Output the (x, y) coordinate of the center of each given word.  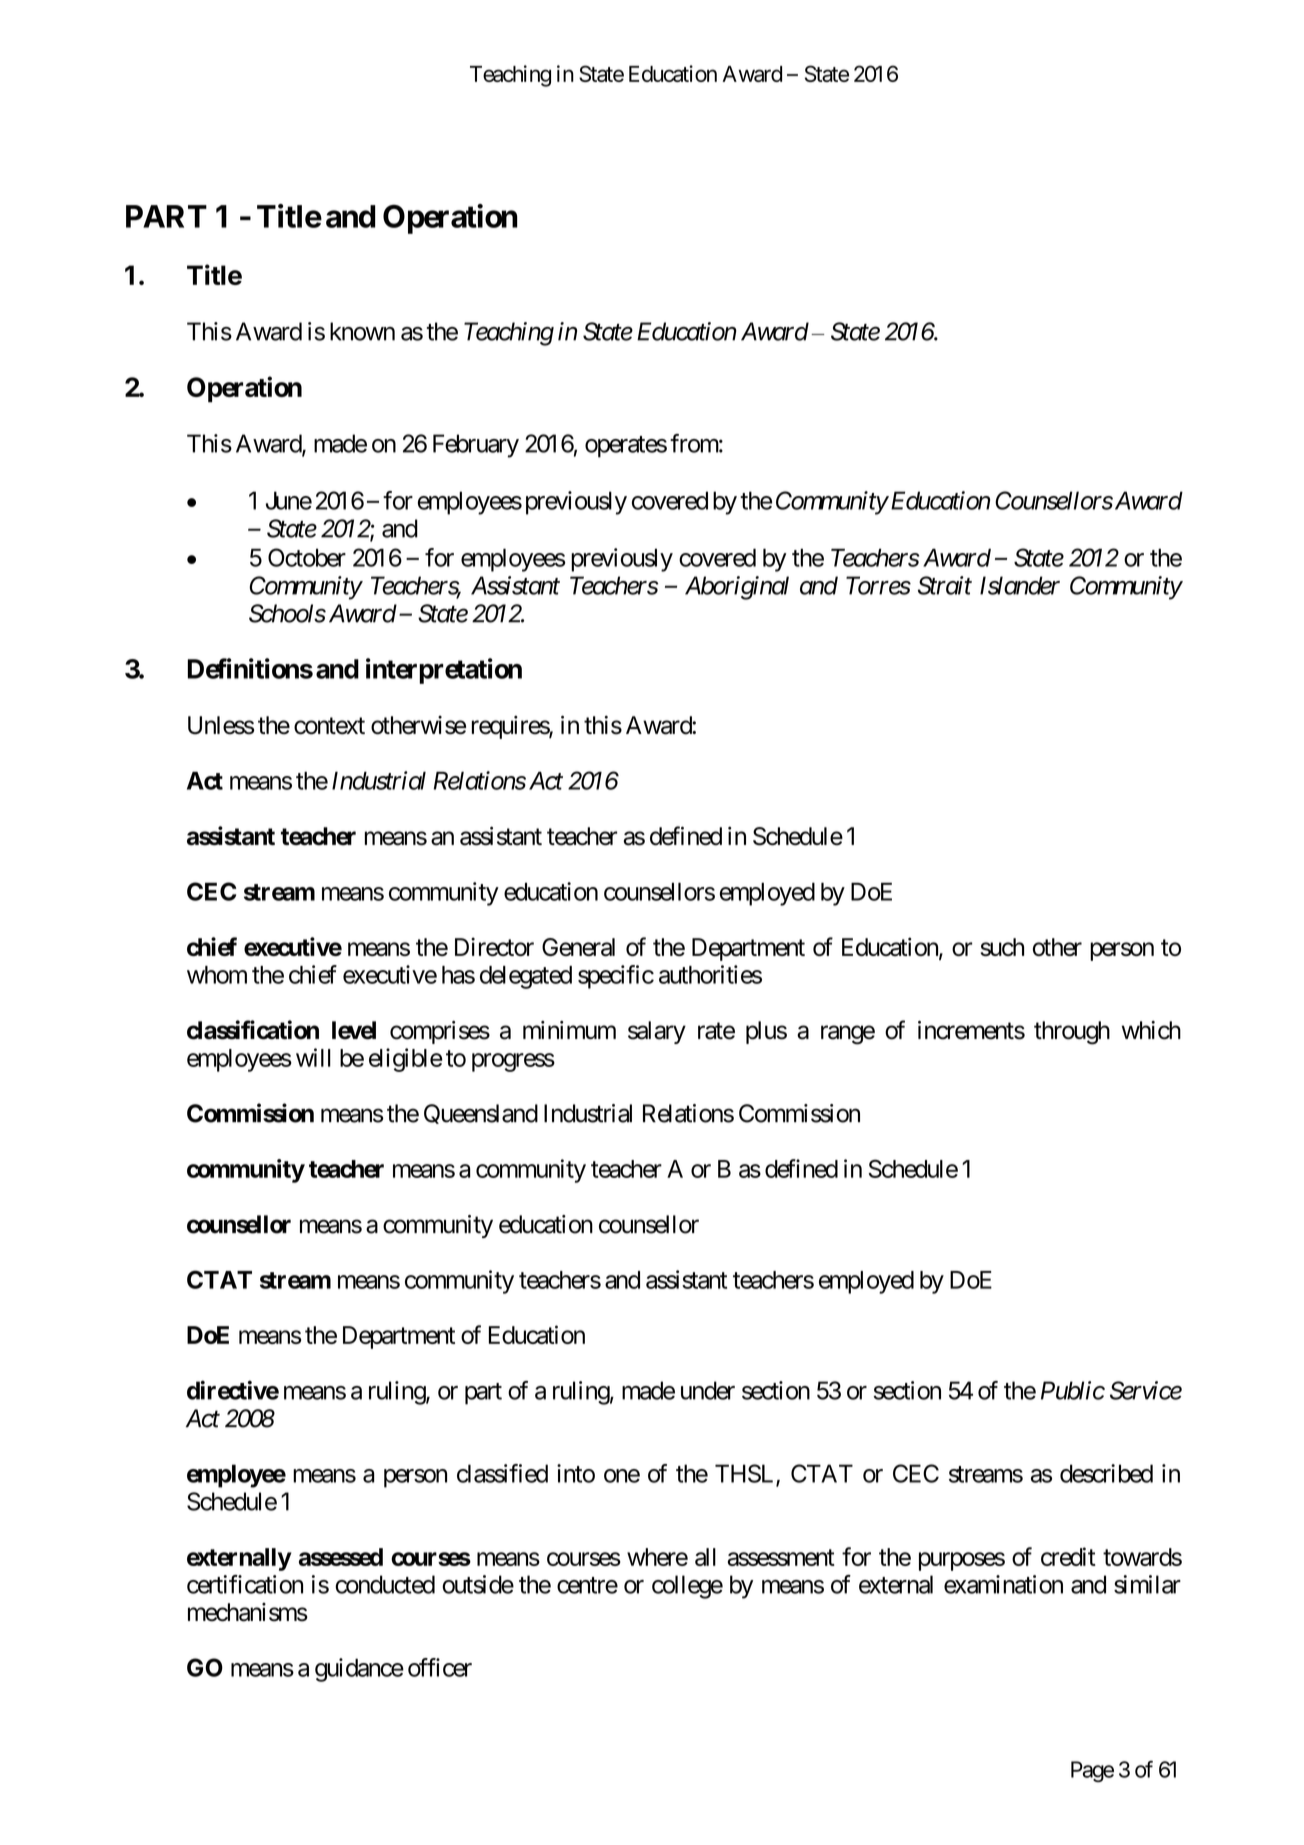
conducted (385, 1584)
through (1072, 1033)
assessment (781, 1557)
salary (657, 1032)
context (329, 726)
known (362, 331)
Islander (1020, 585)
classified (502, 1473)
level (354, 1030)
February (476, 446)
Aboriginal (737, 588)
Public (1073, 1390)
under (708, 1390)
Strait (945, 585)
